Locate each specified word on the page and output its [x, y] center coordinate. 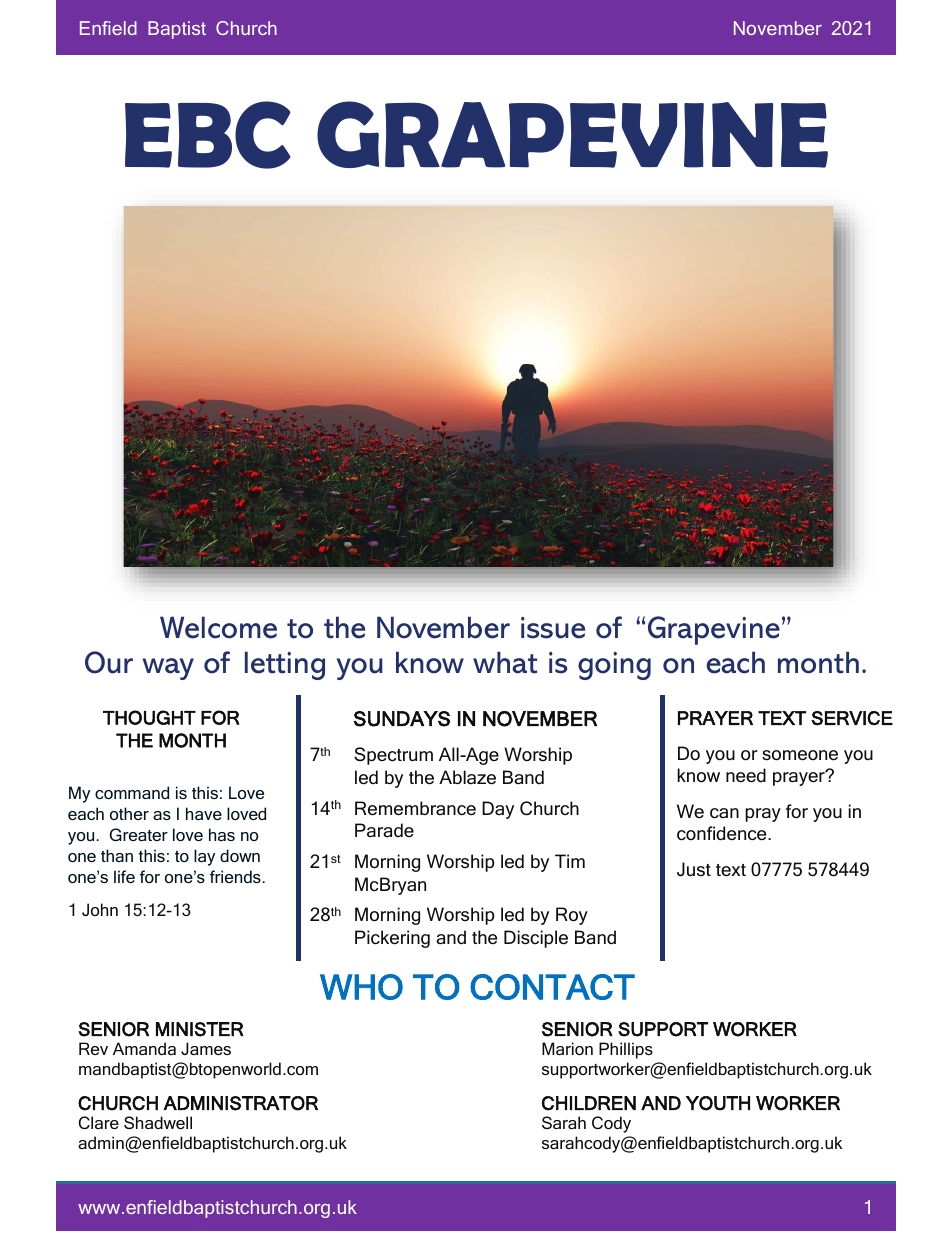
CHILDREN [589, 1103]
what [505, 662]
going [614, 666]
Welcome [218, 627]
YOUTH [718, 1103]
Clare [99, 1122]
